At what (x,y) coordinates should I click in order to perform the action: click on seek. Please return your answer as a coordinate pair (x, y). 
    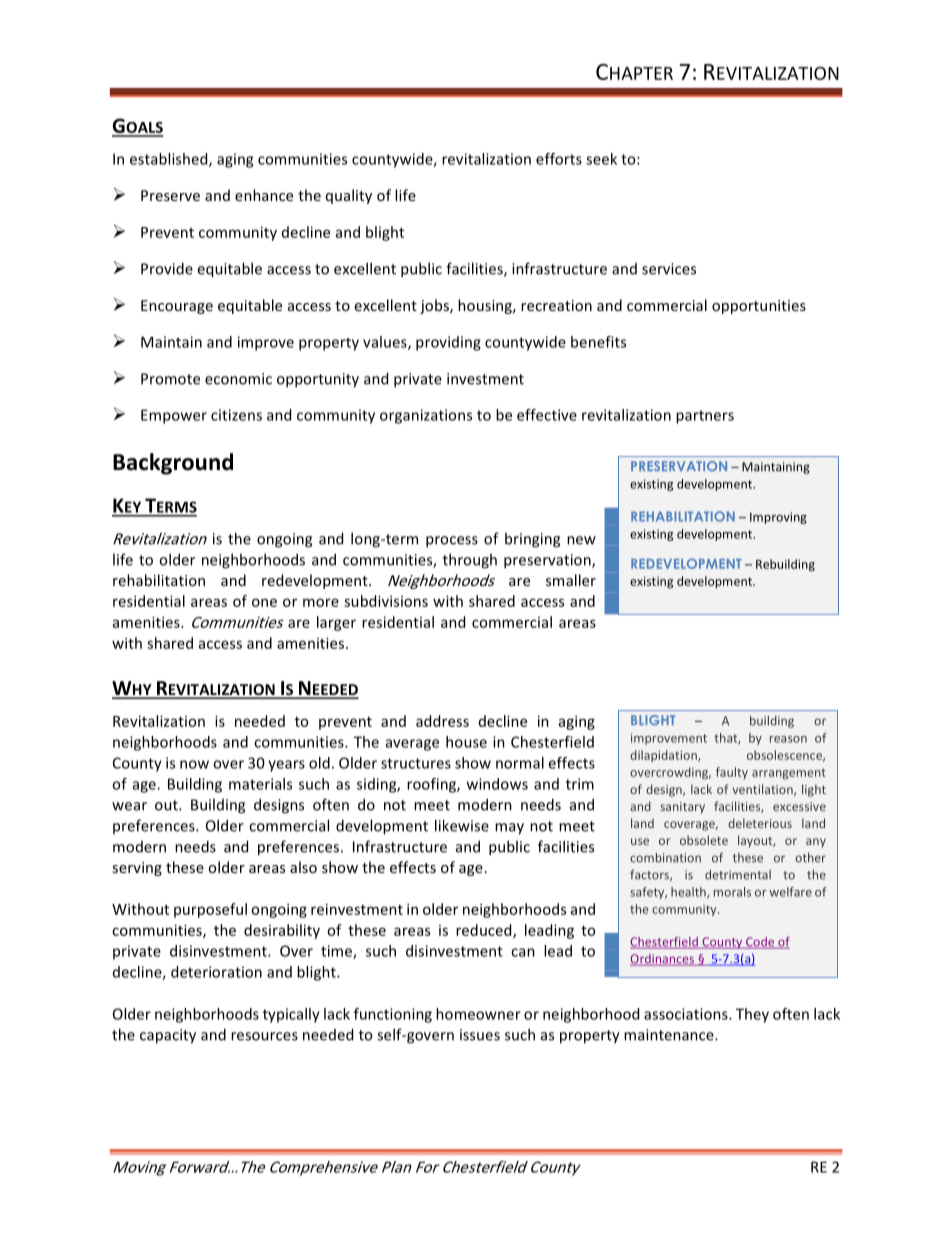
    Looking at the image, I should click on (601, 159).
